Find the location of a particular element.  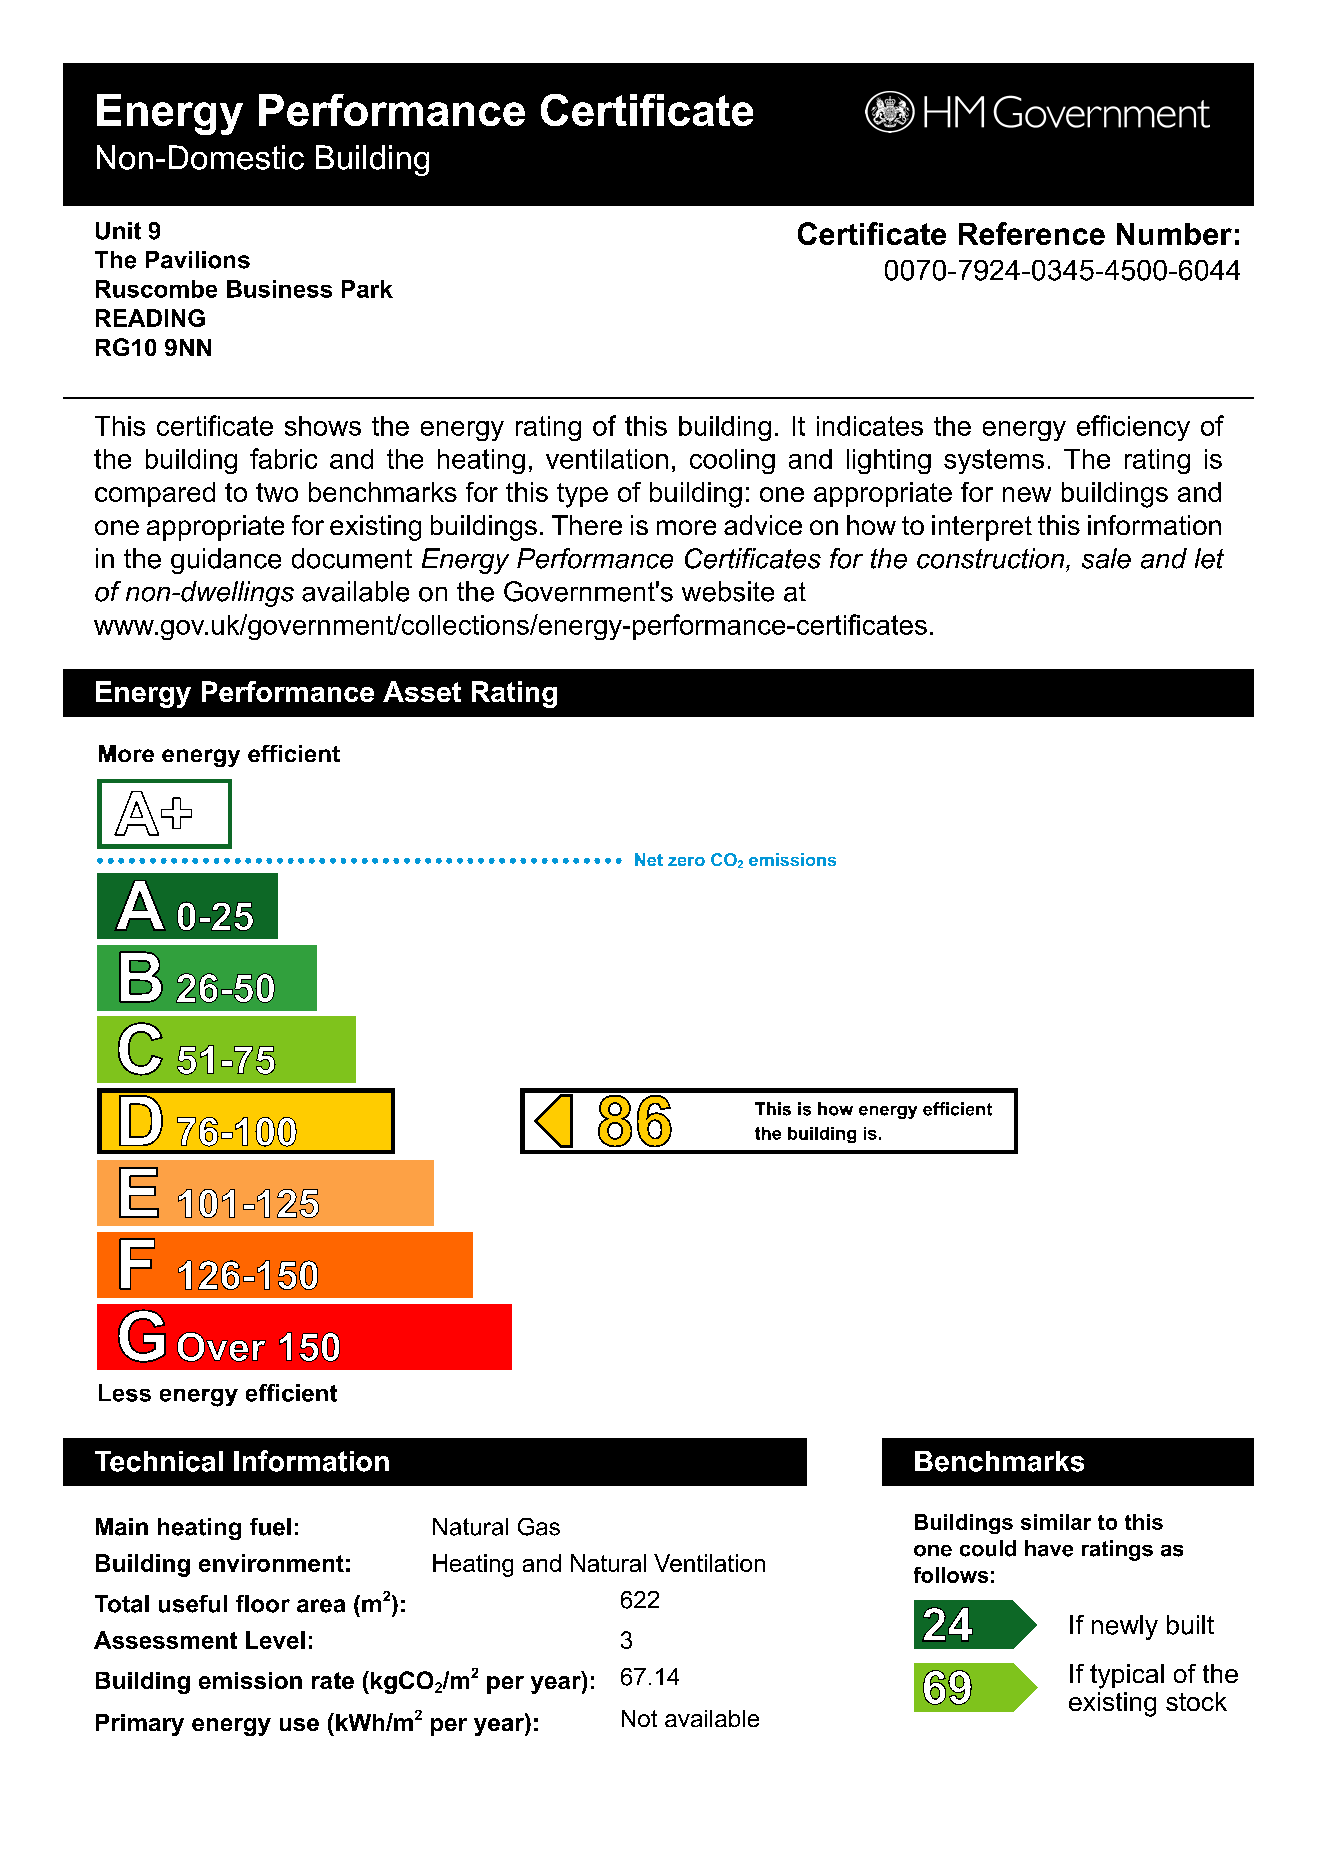

Reference is located at coordinates (1032, 233).
